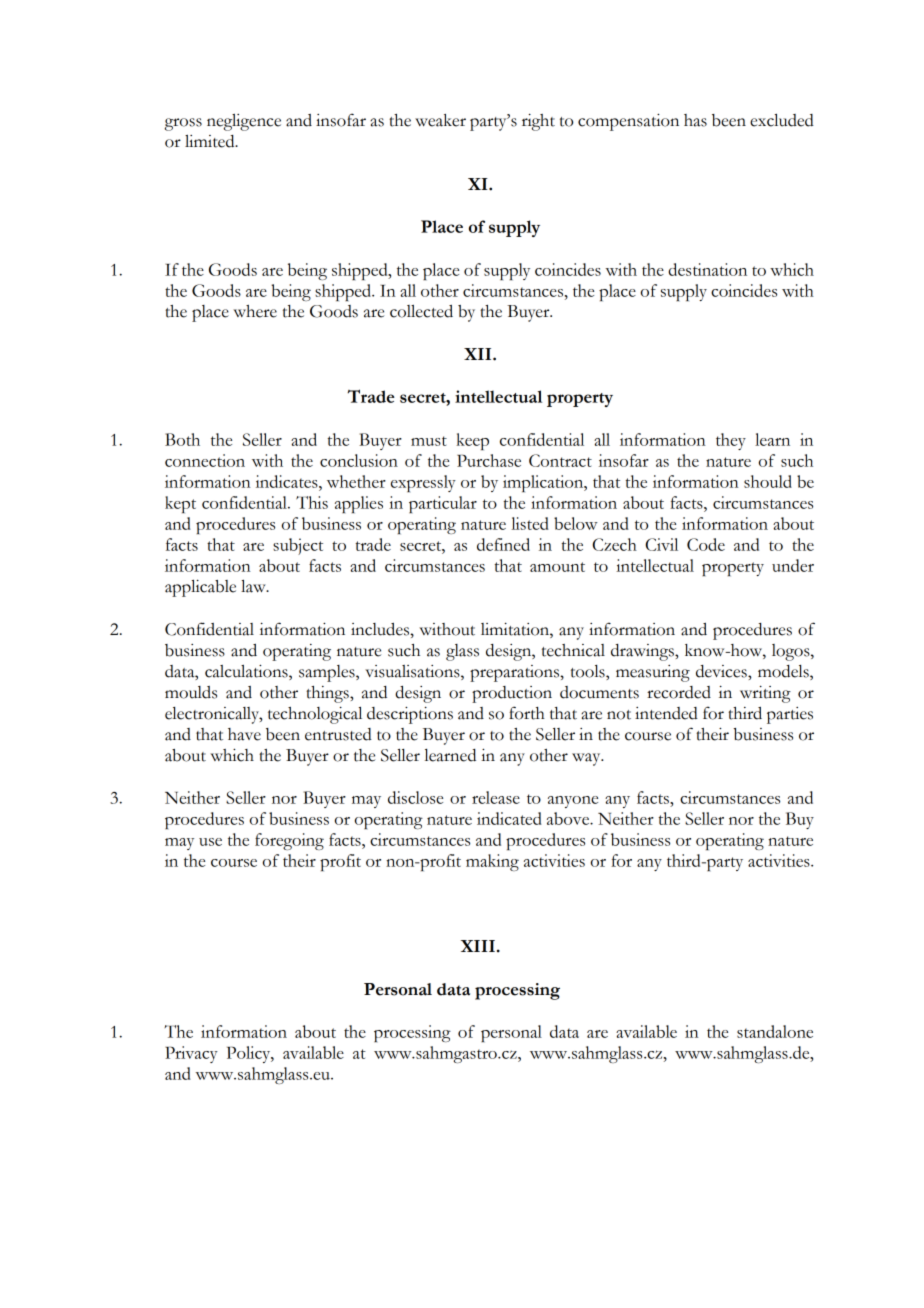 The width and height of the page is (924, 1308). Describe the element at coordinates (440, 120) in the page. I see `weaker` at that location.
